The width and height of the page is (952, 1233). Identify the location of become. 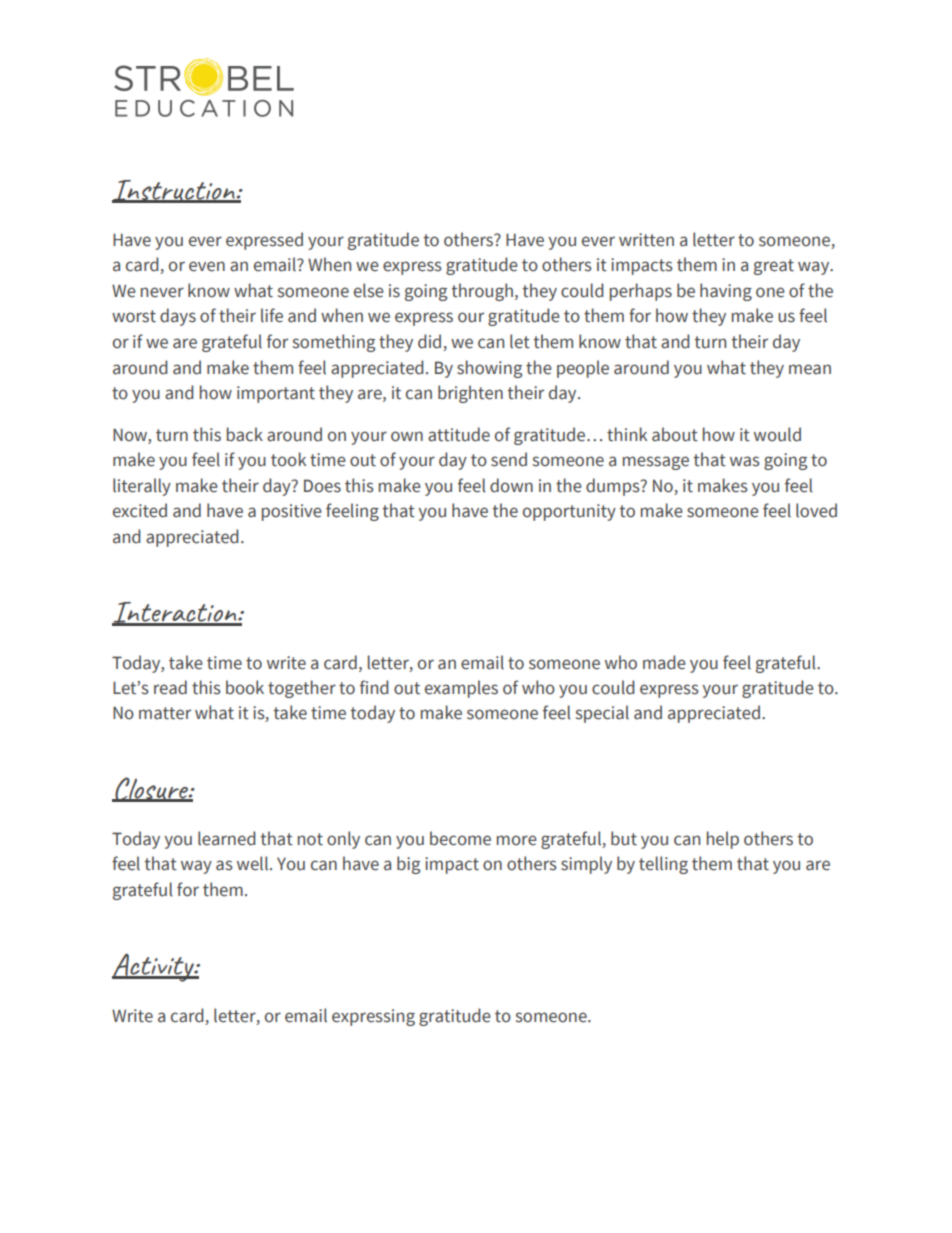
(460, 838).
